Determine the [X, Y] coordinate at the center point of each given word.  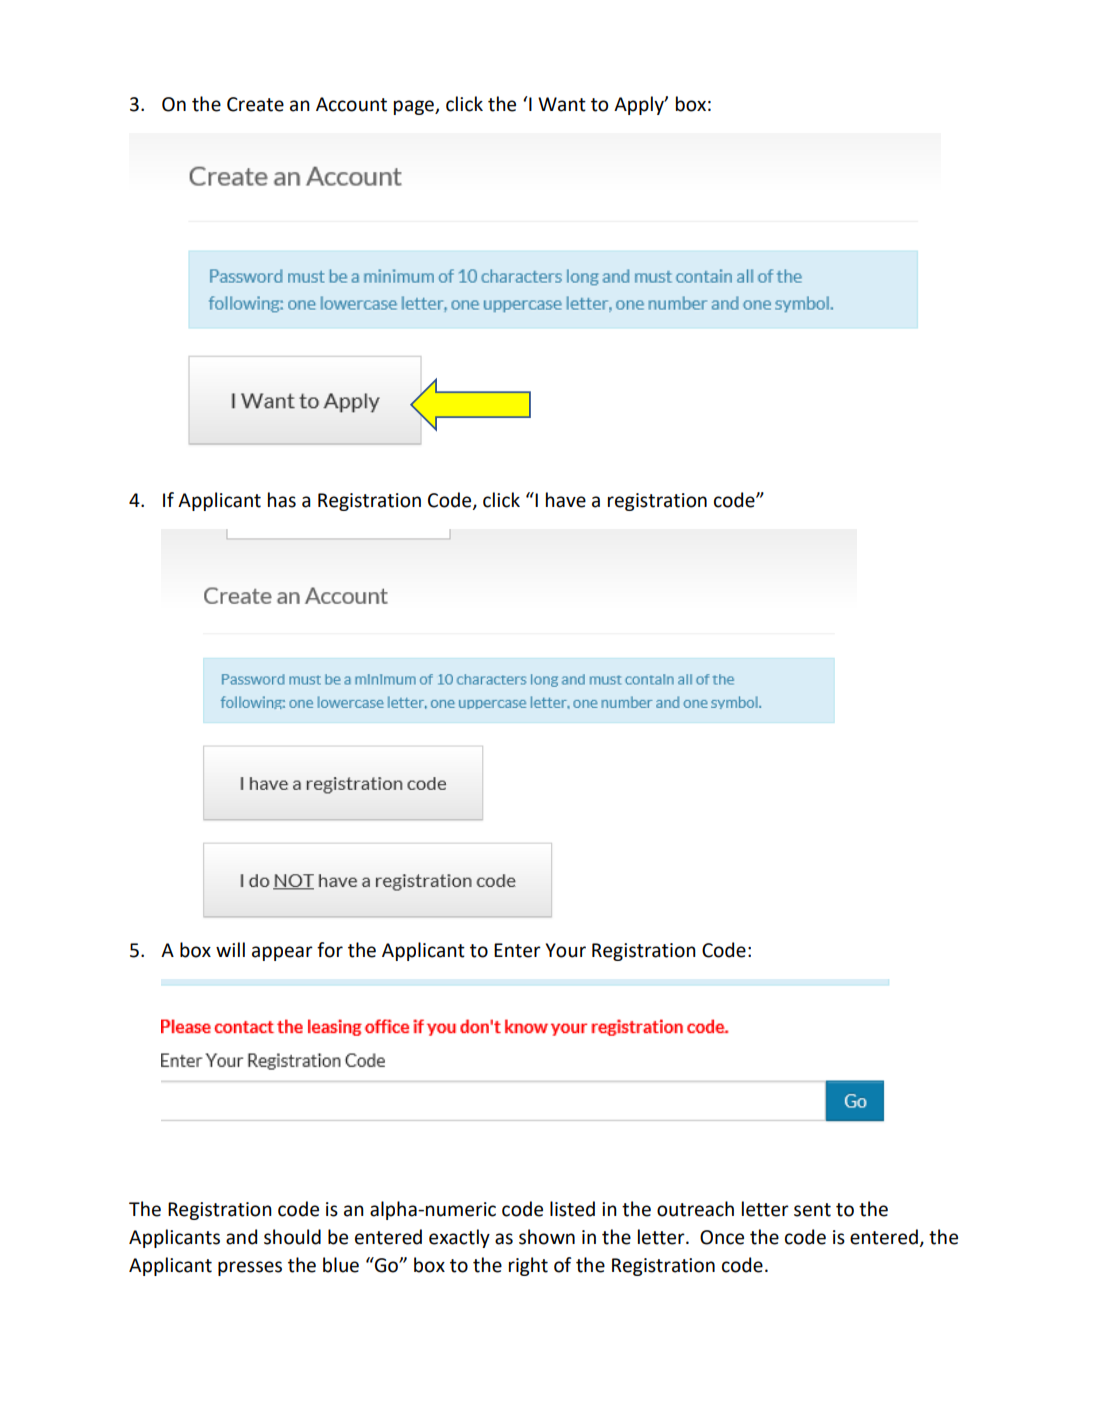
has [282, 500]
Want [562, 104]
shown [547, 1237]
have [566, 500]
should [292, 1237]
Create [255, 104]
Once [722, 1237]
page [415, 107]
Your [566, 950]
